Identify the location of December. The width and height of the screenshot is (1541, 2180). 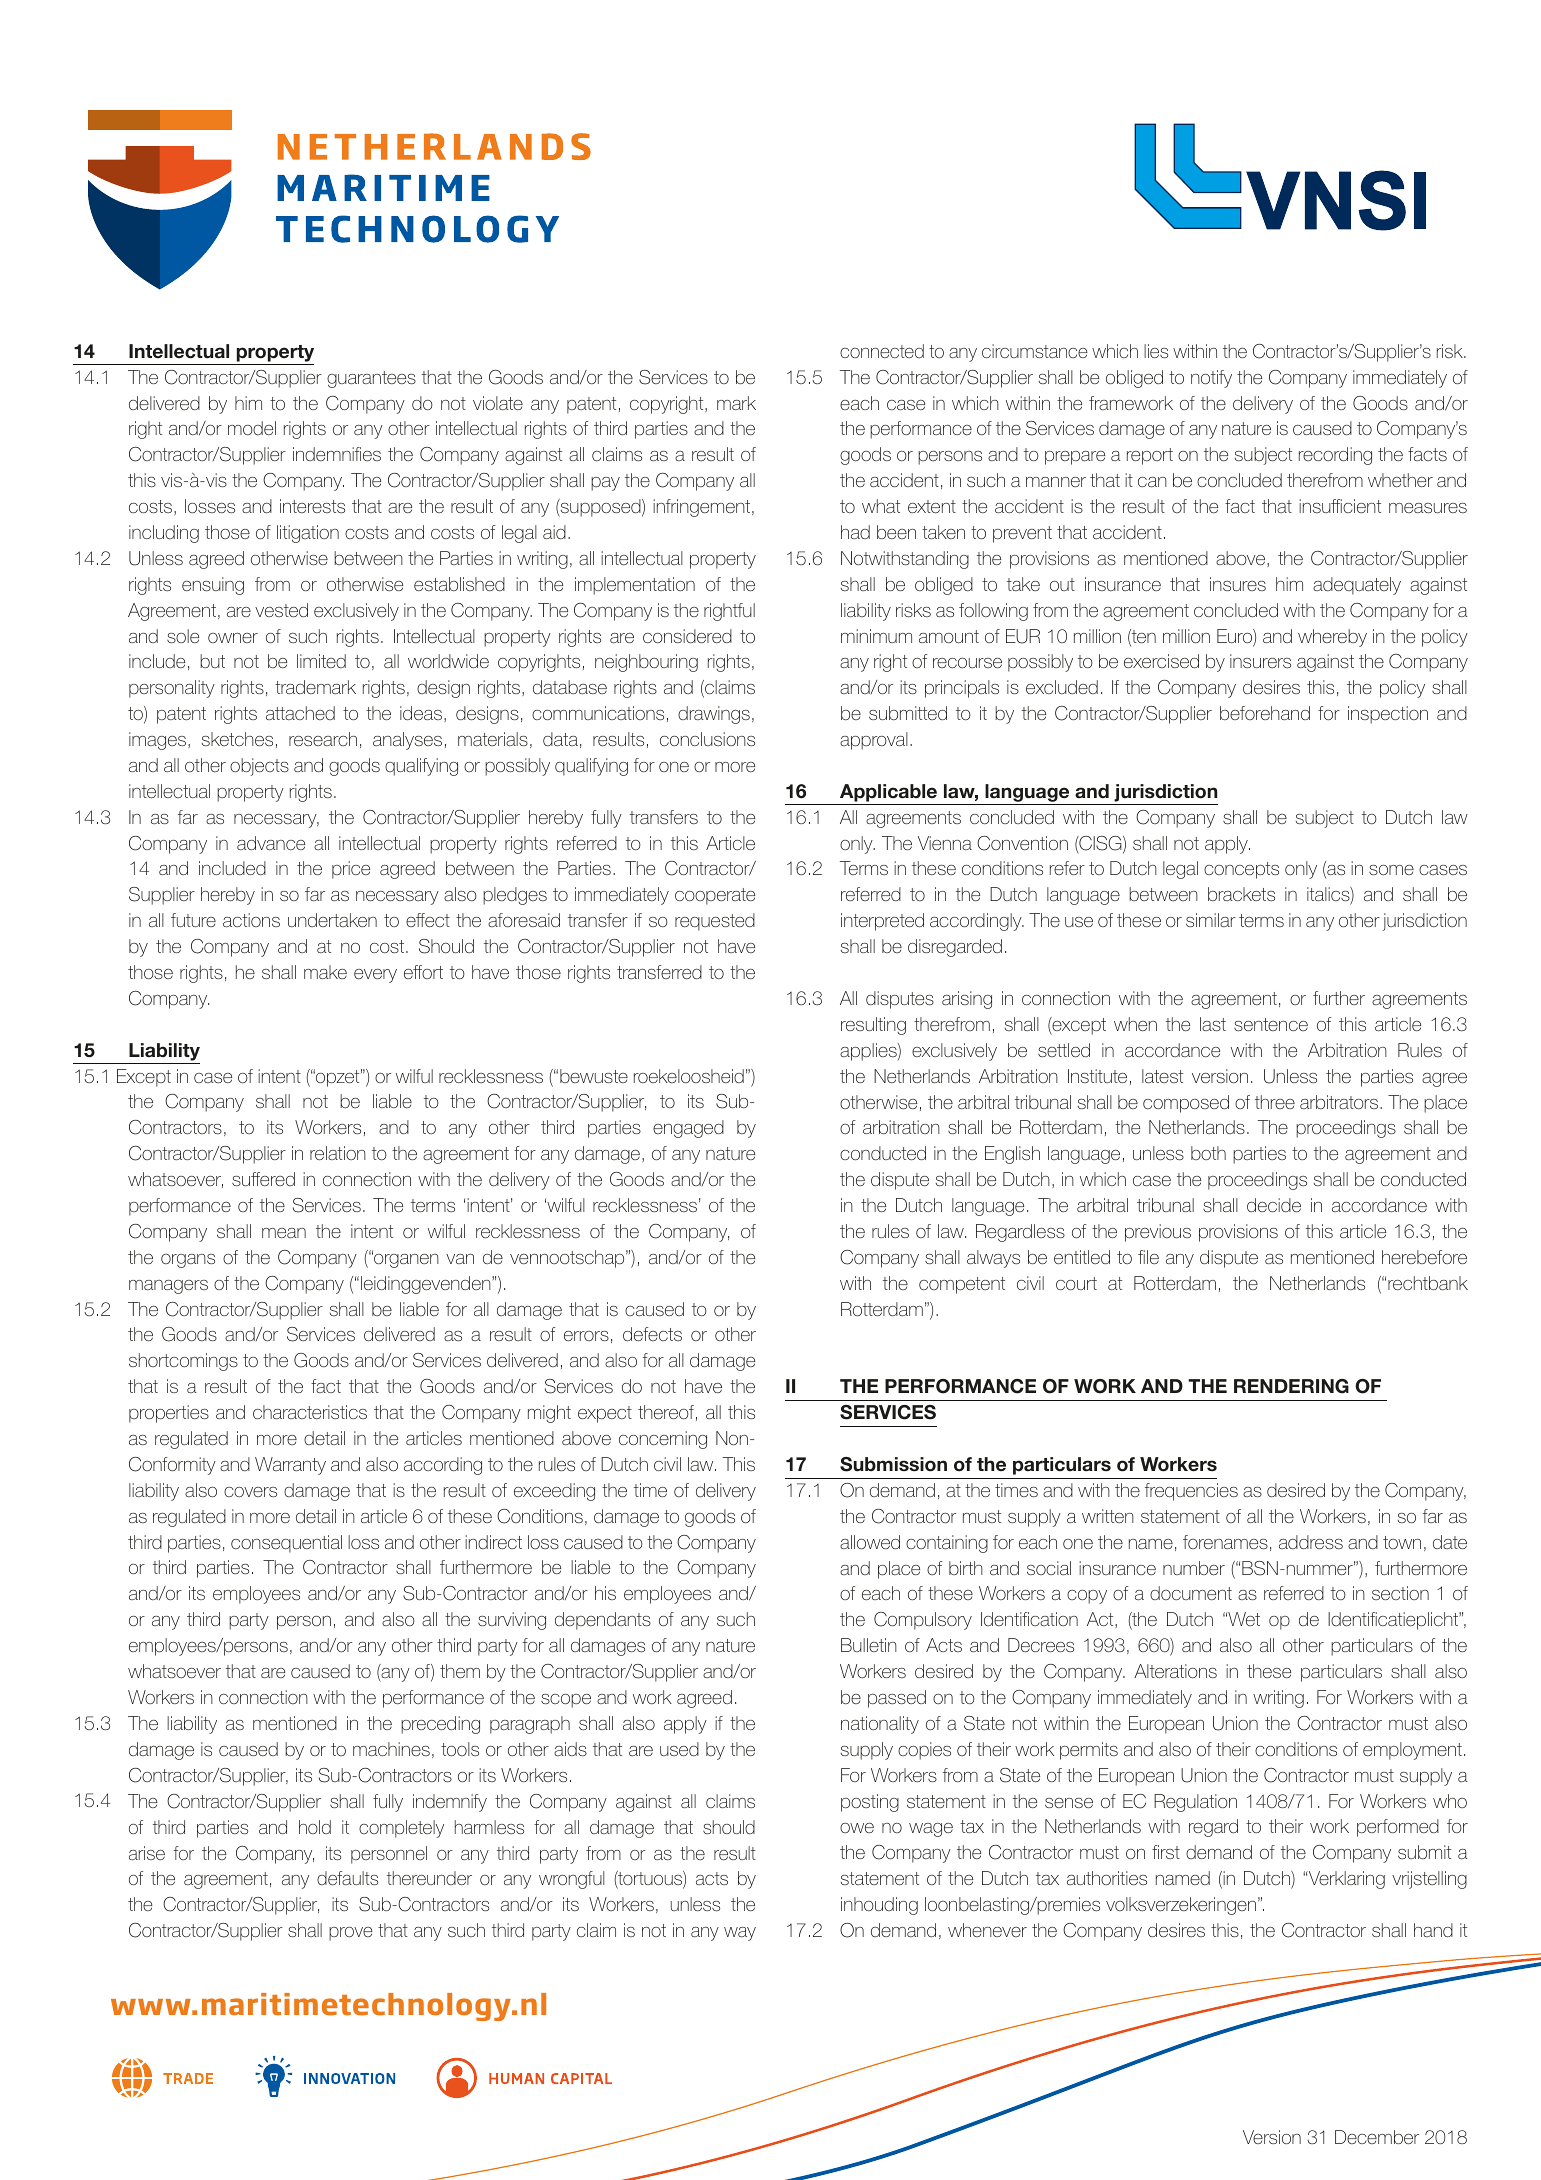
(1377, 2137).
